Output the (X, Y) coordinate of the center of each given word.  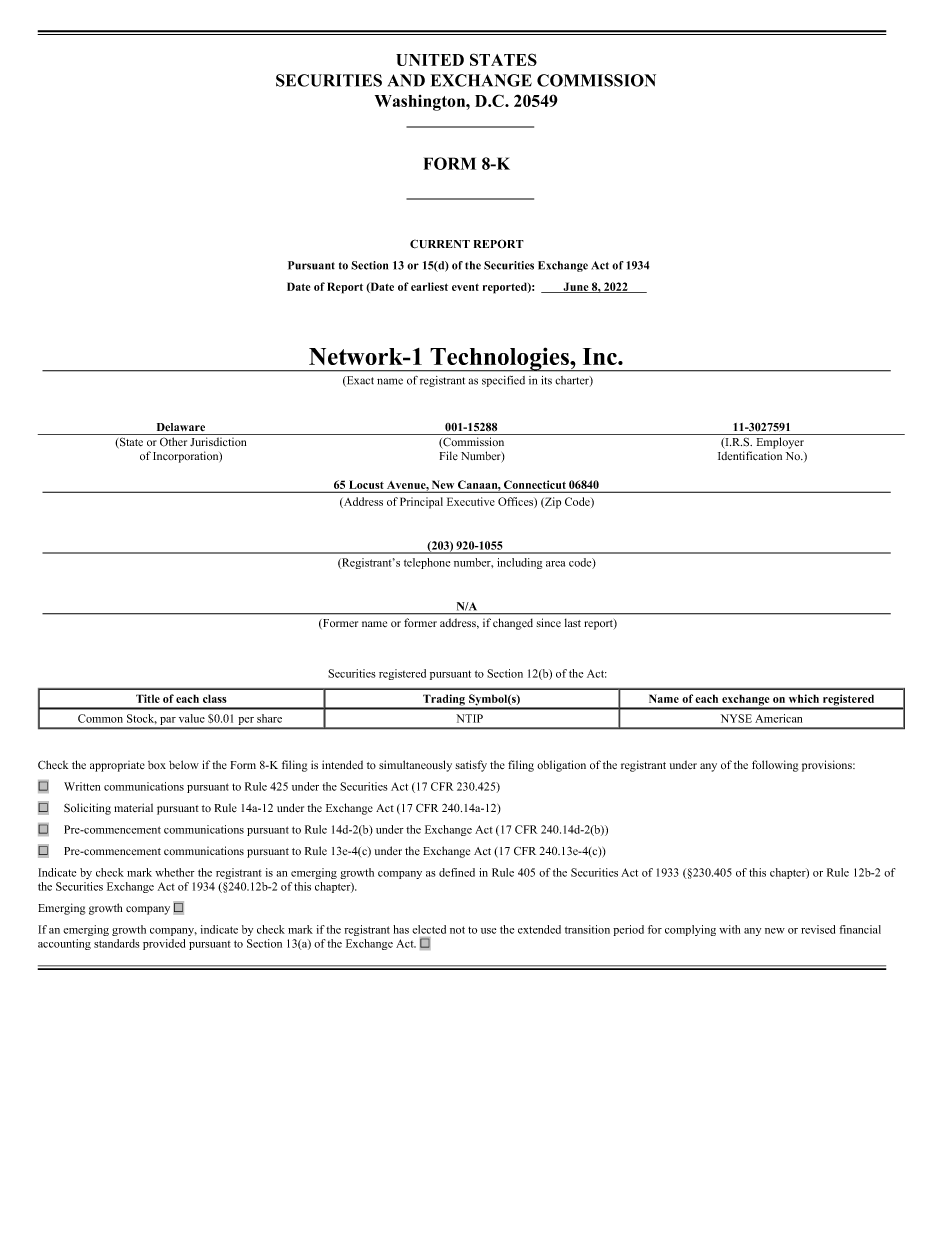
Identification (750, 455)
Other (173, 442)
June (576, 287)
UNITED (430, 60)
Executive (471, 501)
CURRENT (440, 244)
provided (164, 944)
